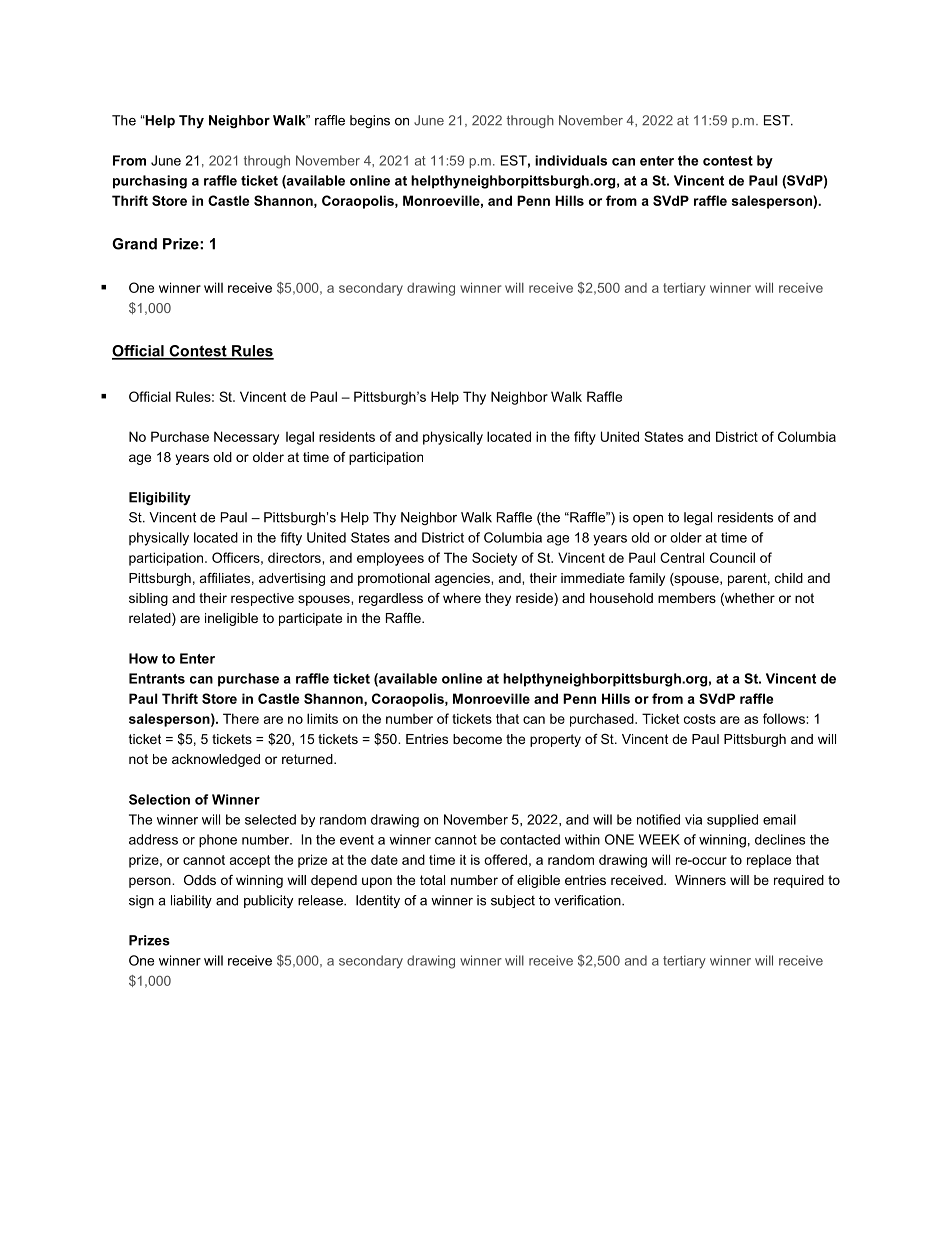  What do you see at coordinates (241, 718) in the screenshot?
I see `There` at bounding box center [241, 718].
